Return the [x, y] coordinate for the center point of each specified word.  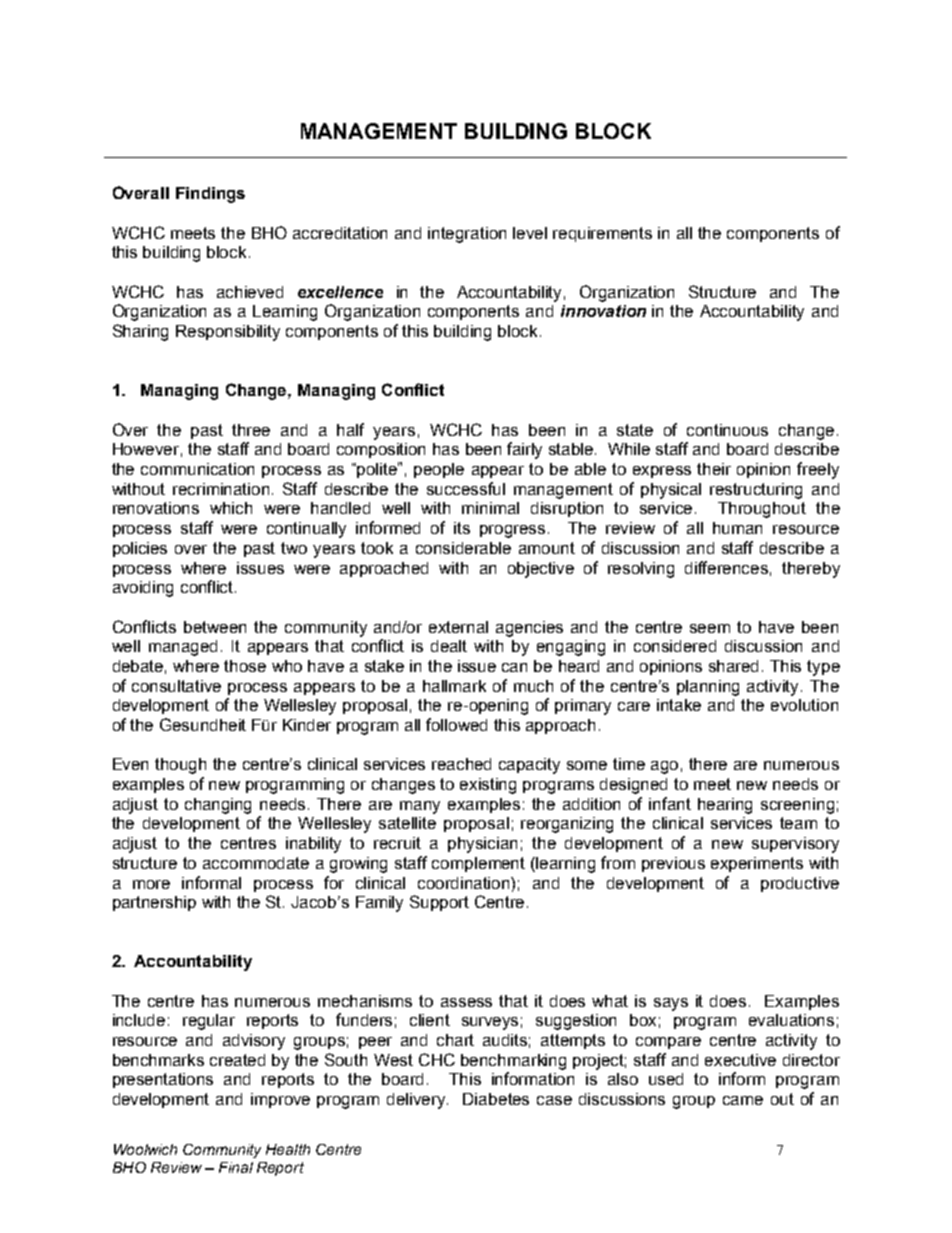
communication [197, 469]
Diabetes [496, 1099]
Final [236, 1167]
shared [733, 666]
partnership [154, 903]
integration [467, 235]
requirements [602, 234]
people [439, 470]
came [743, 1100]
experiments [757, 864]
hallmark [454, 686]
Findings [210, 195]
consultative [176, 686]
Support [439, 903]
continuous [727, 430]
